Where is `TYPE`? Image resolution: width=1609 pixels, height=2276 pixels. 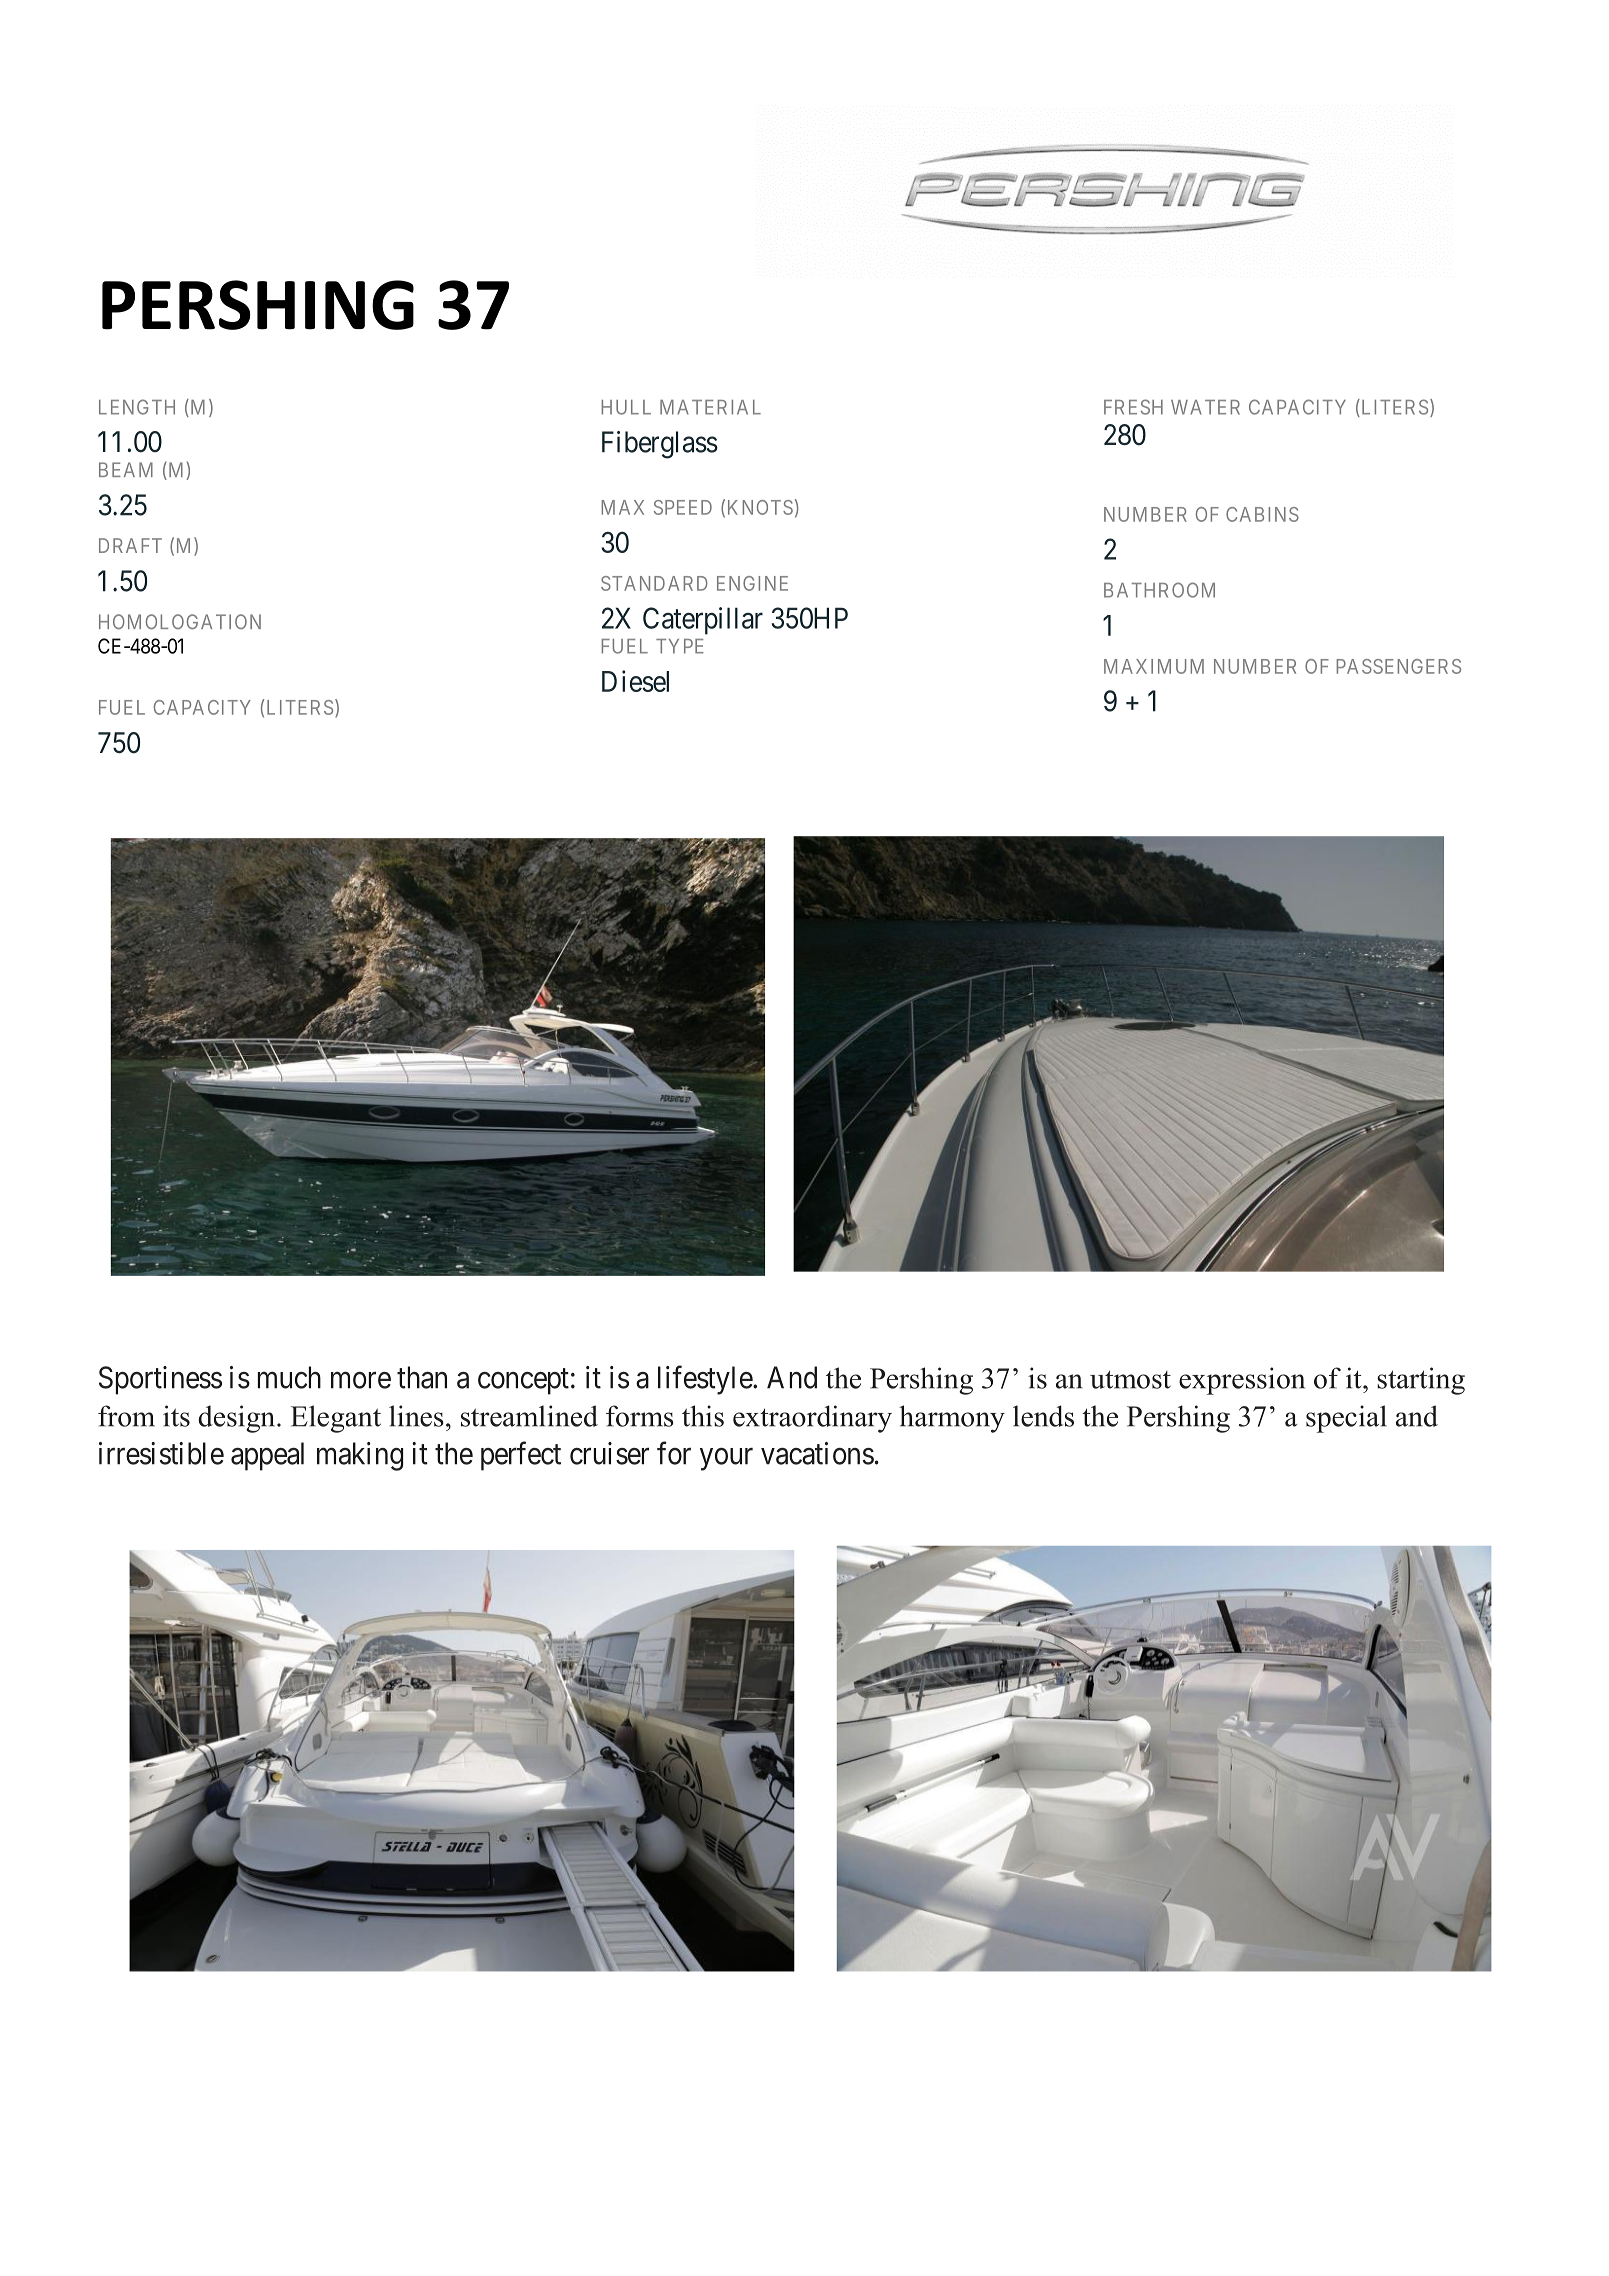
TYPE is located at coordinates (680, 646).
